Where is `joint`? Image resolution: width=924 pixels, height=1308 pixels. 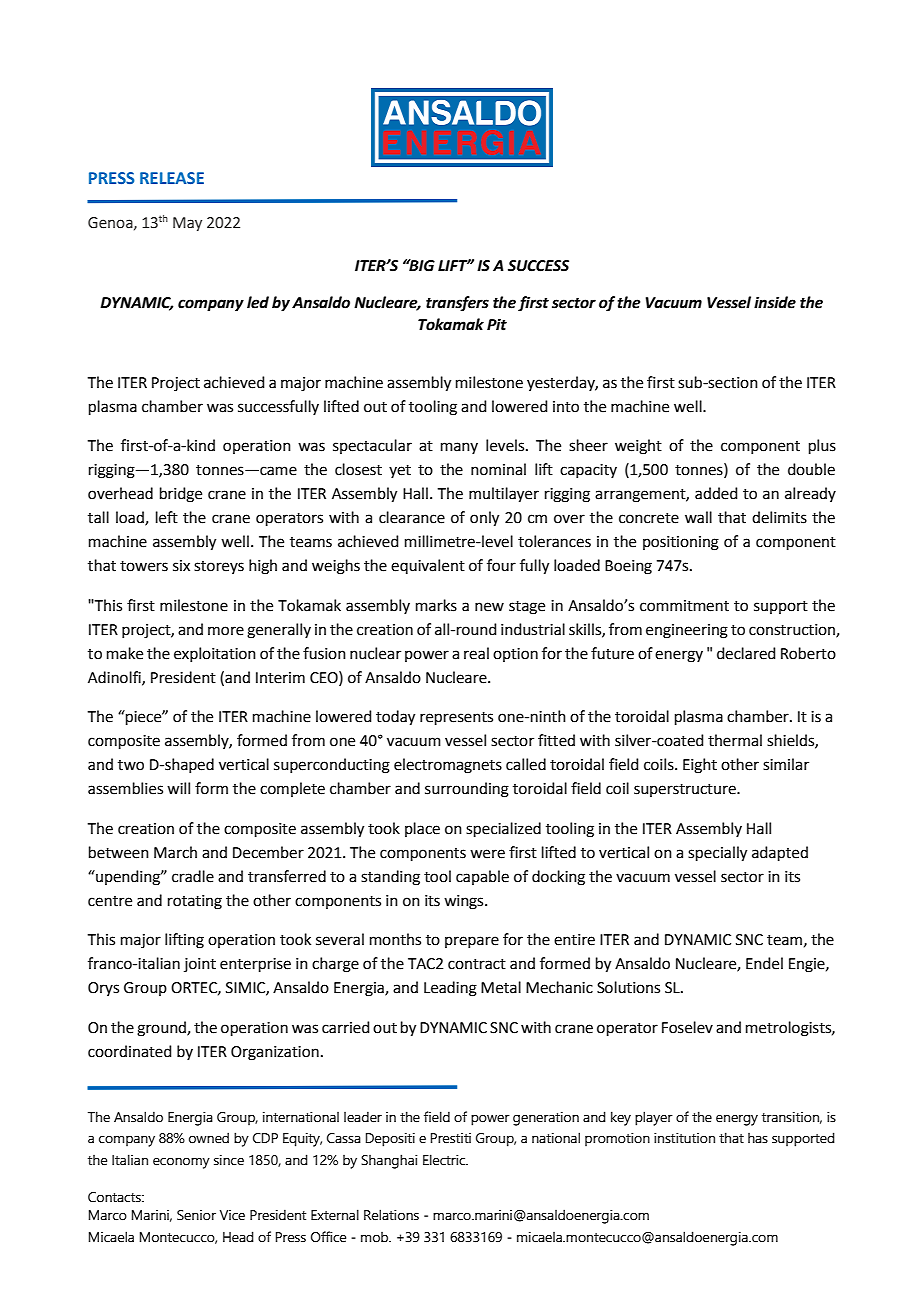
joint is located at coordinates (200, 965).
